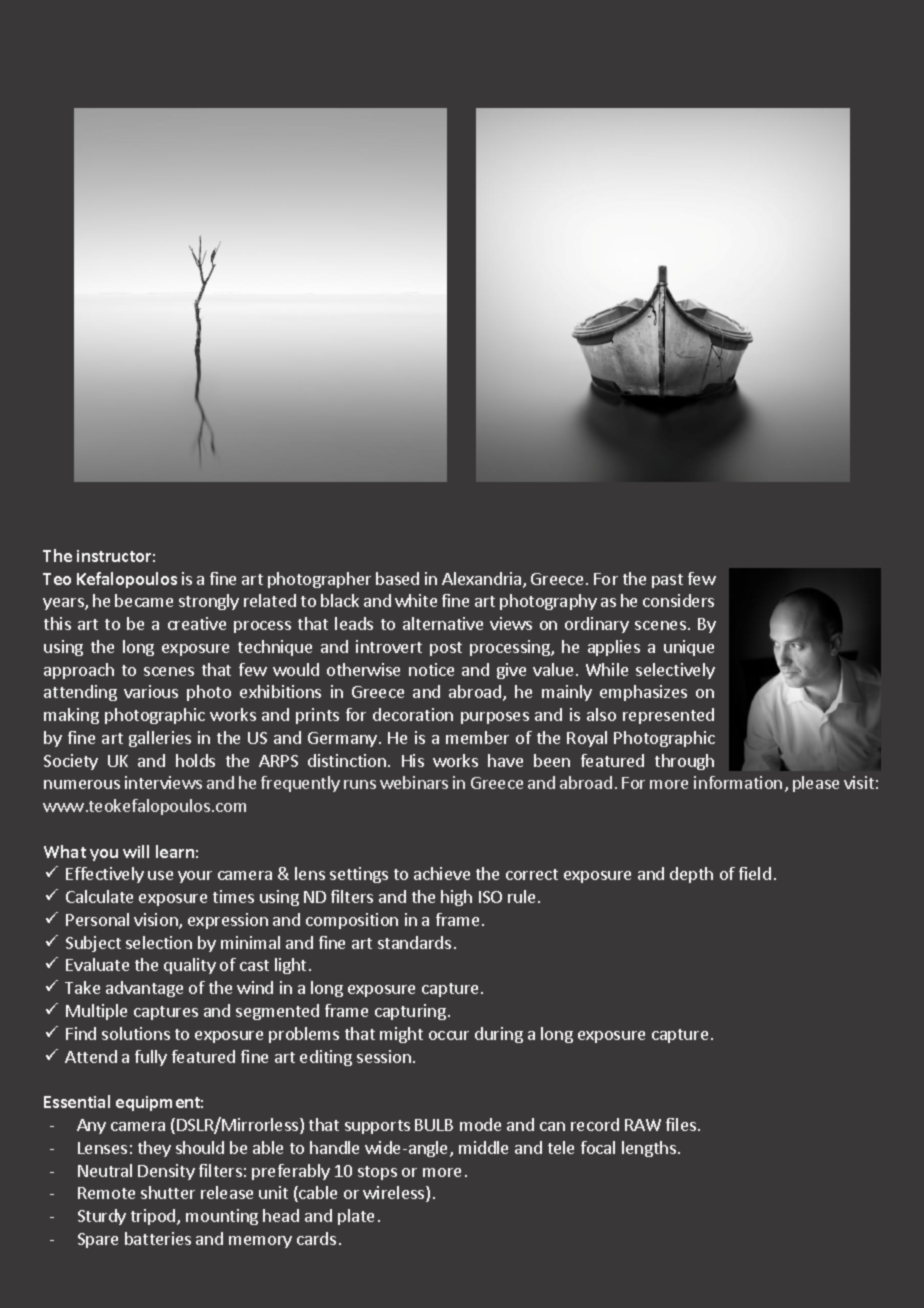 The width and height of the screenshot is (924, 1308). What do you see at coordinates (157, 921) in the screenshot?
I see `vision` at bounding box center [157, 921].
